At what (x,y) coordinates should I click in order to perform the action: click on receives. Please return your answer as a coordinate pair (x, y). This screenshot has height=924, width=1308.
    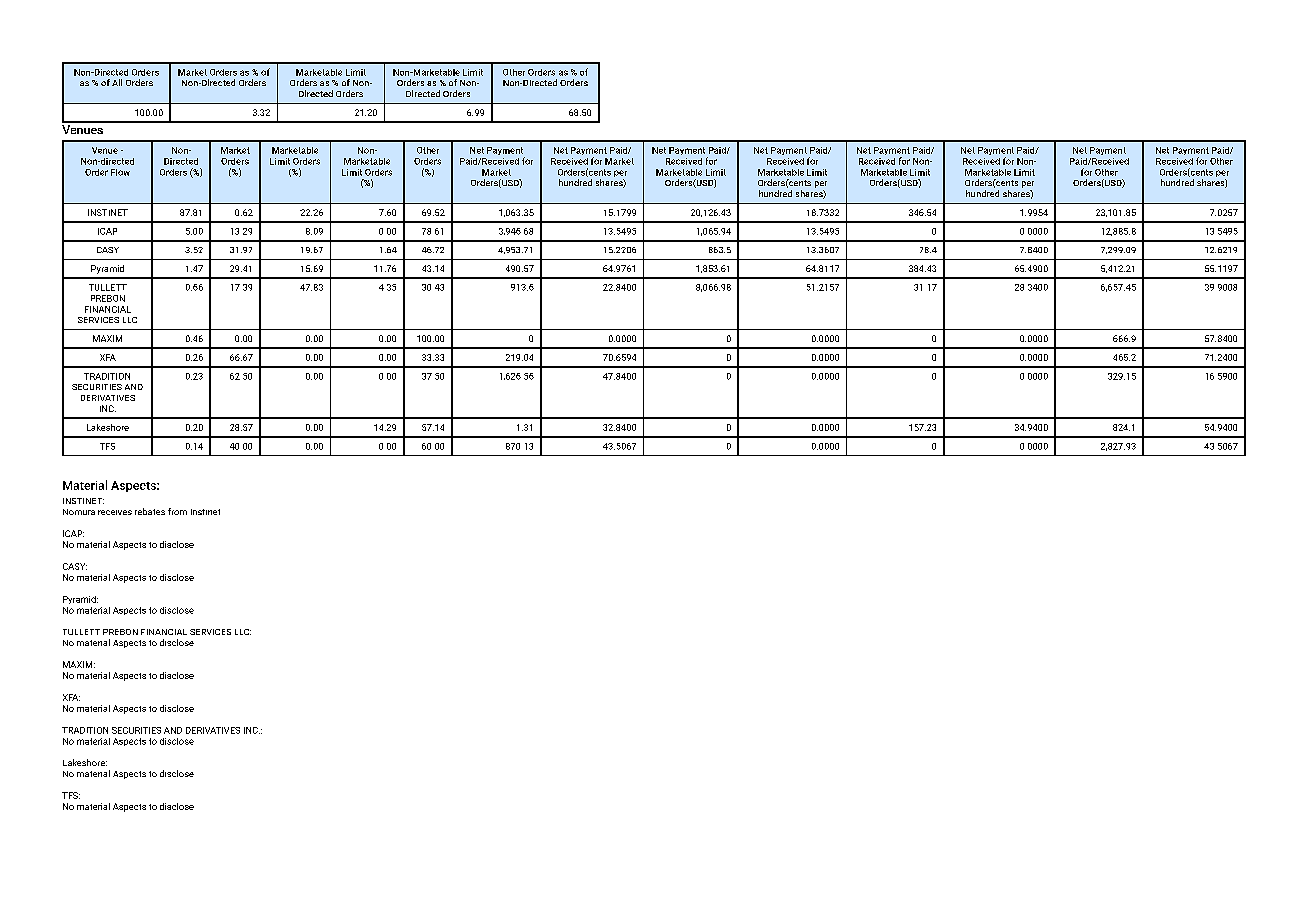
    Looking at the image, I should click on (115, 512).
